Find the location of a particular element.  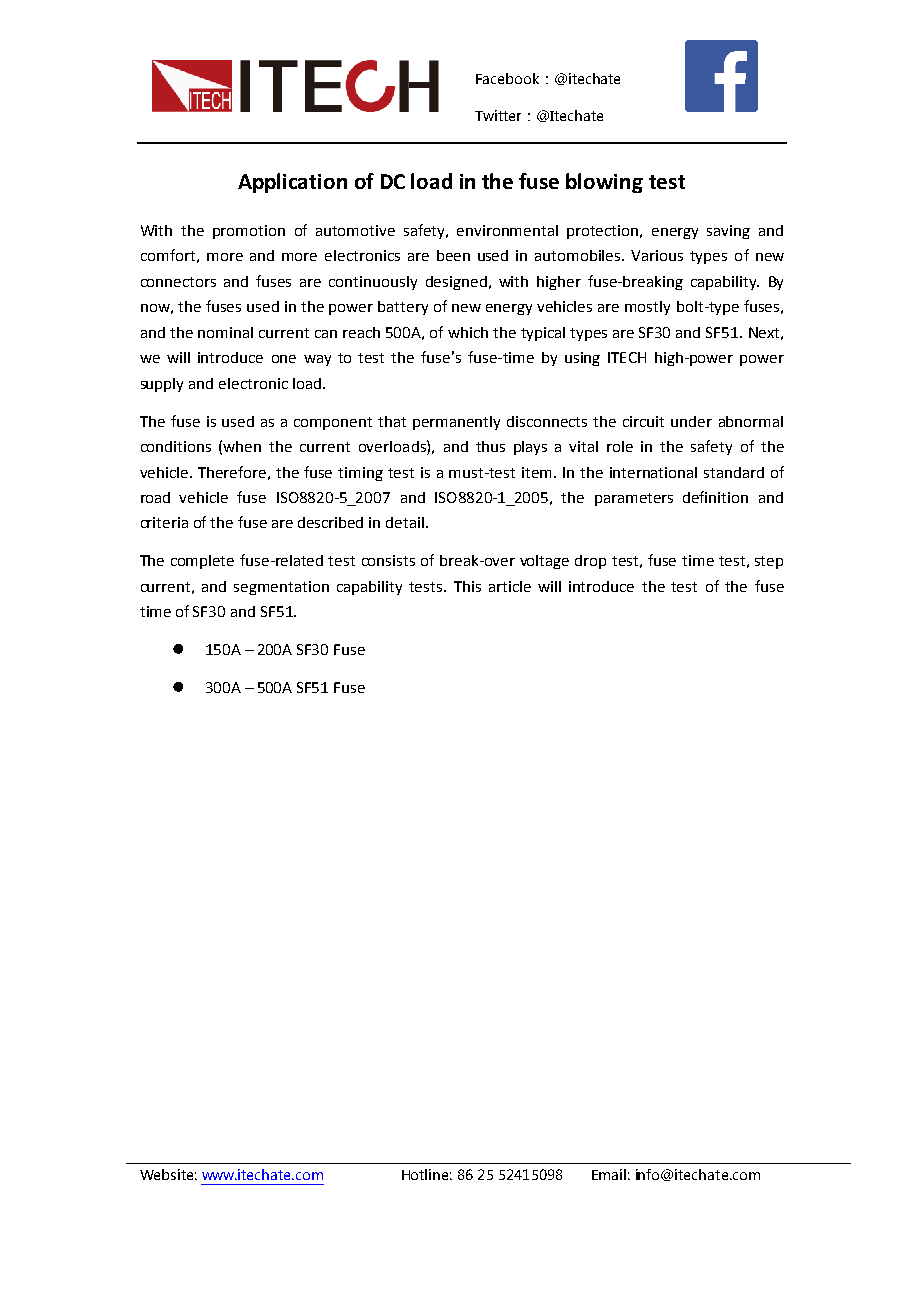

promotion is located at coordinates (249, 232).
